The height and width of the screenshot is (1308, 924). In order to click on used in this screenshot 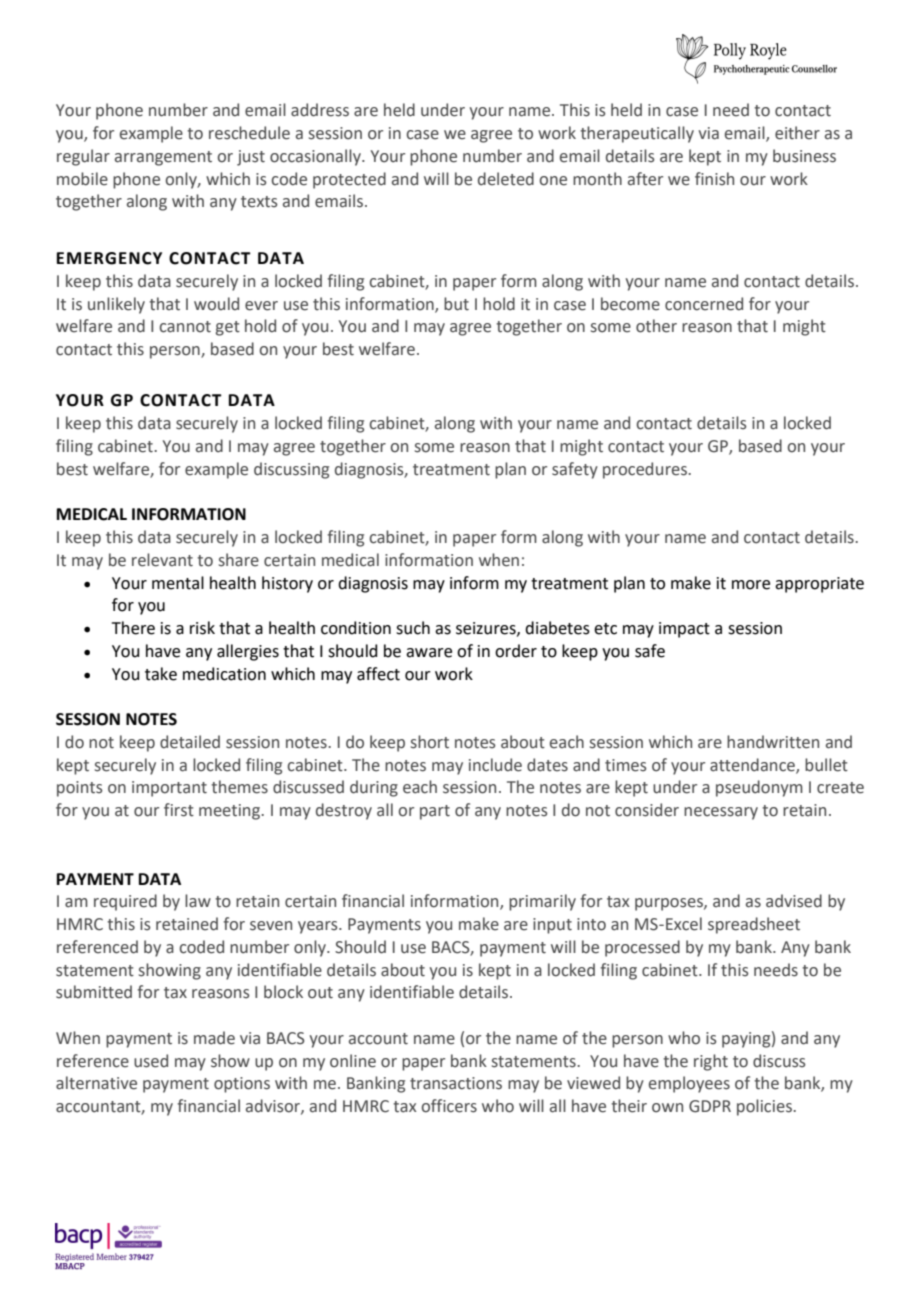, I will do `click(151, 1061)`.
